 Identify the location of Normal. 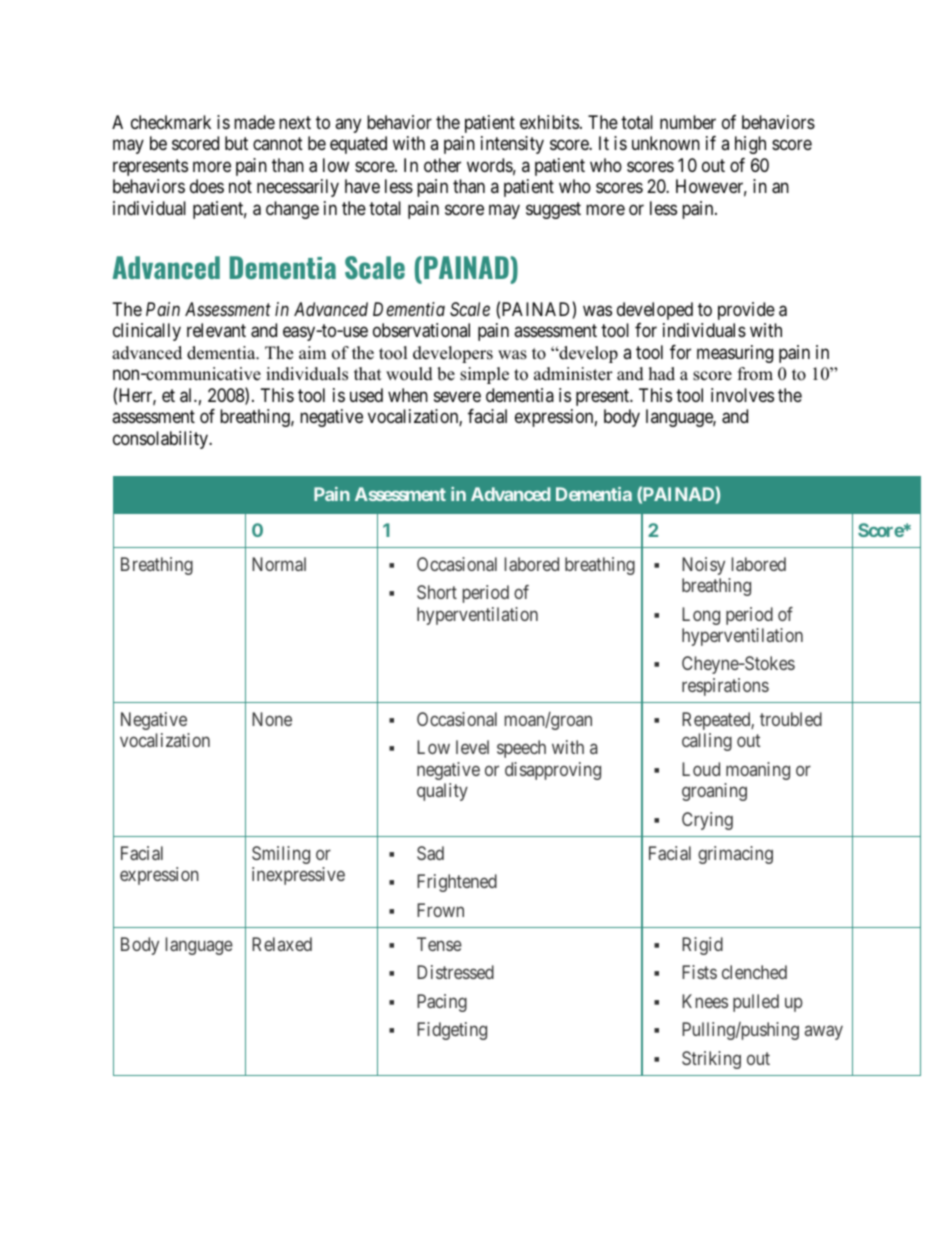
(279, 564).
